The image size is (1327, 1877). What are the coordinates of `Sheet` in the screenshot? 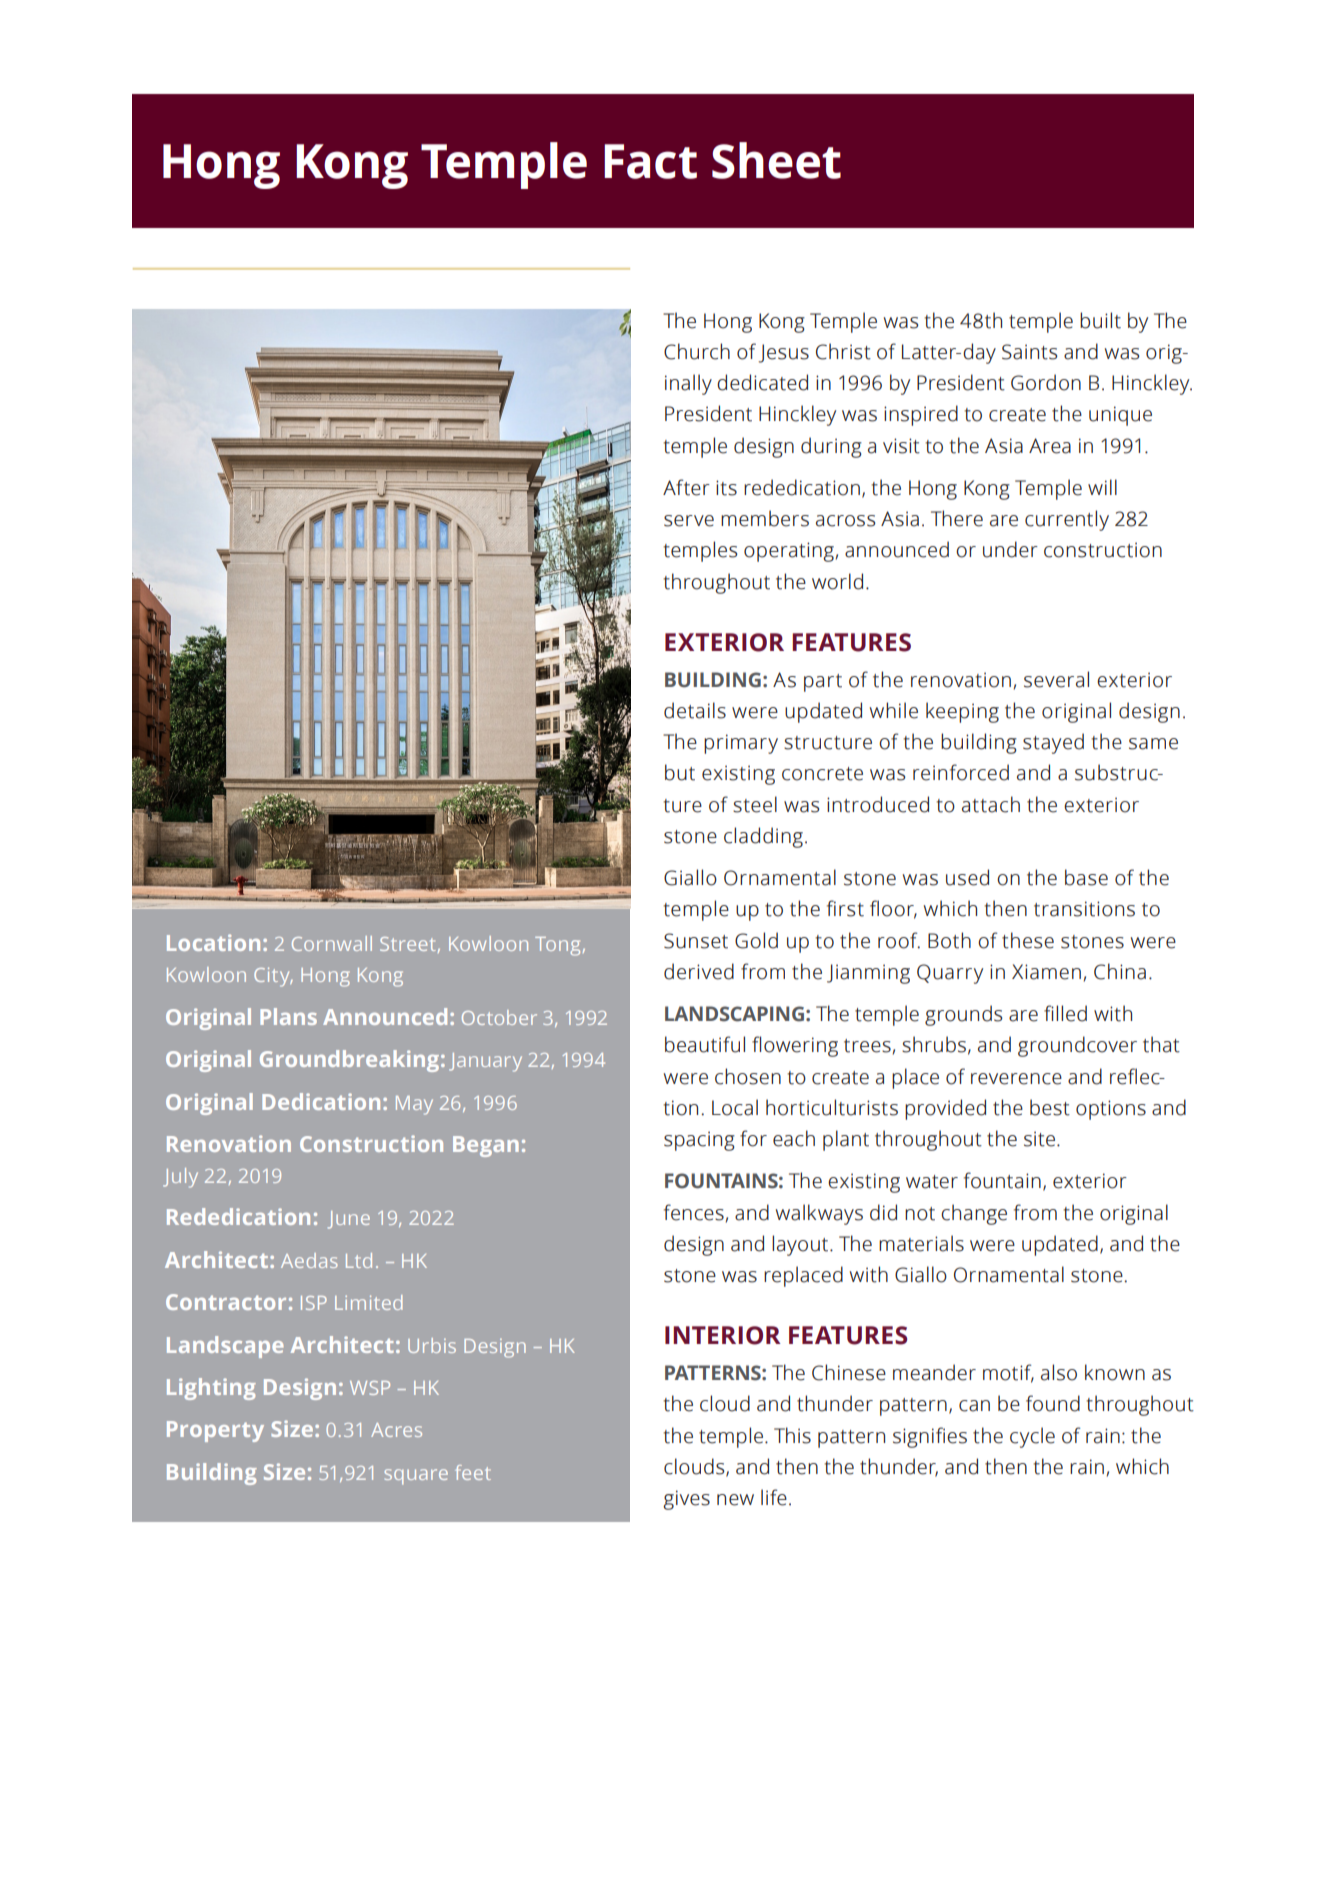 It's located at (776, 160).
